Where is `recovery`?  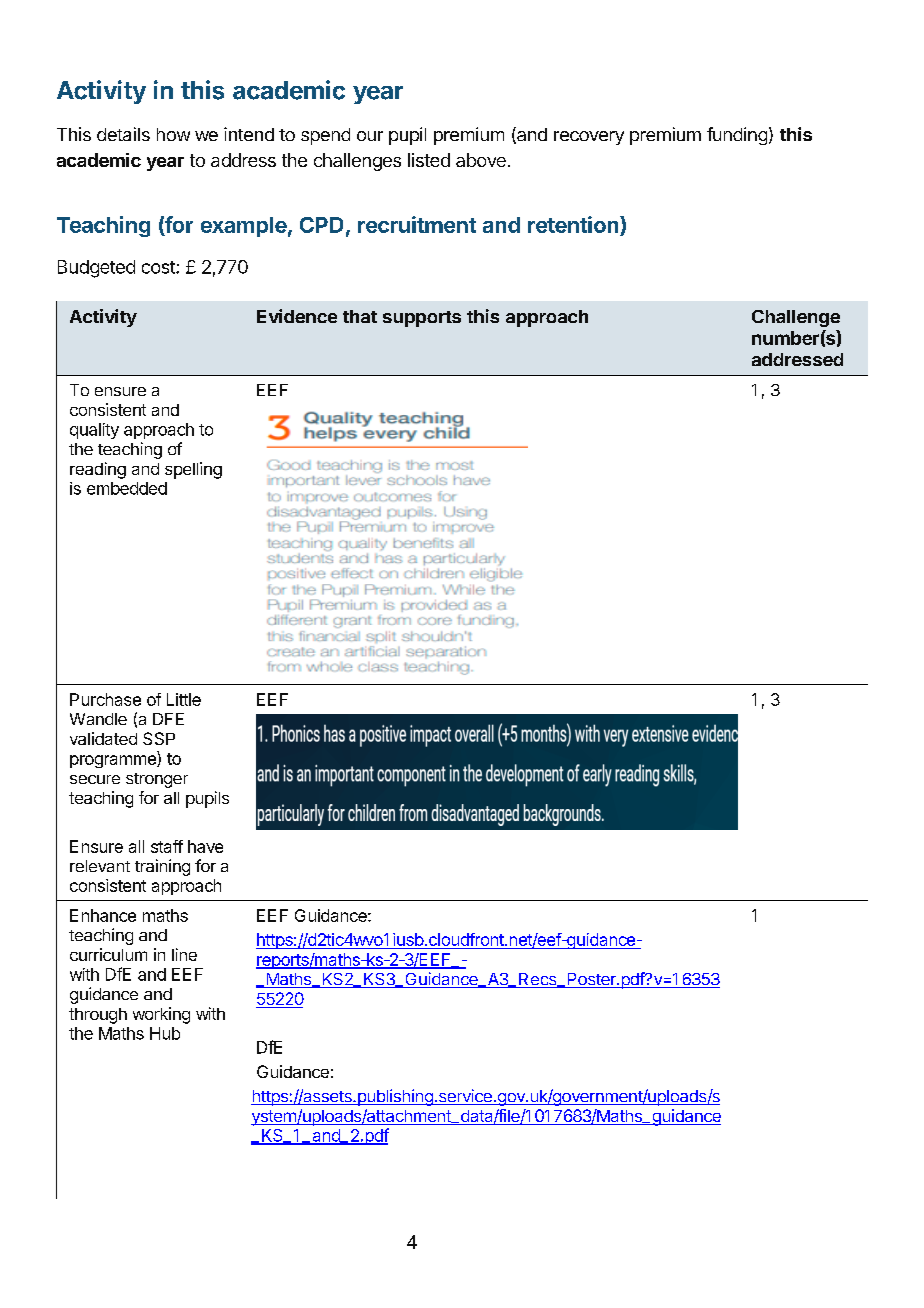
recovery is located at coordinates (589, 138).
